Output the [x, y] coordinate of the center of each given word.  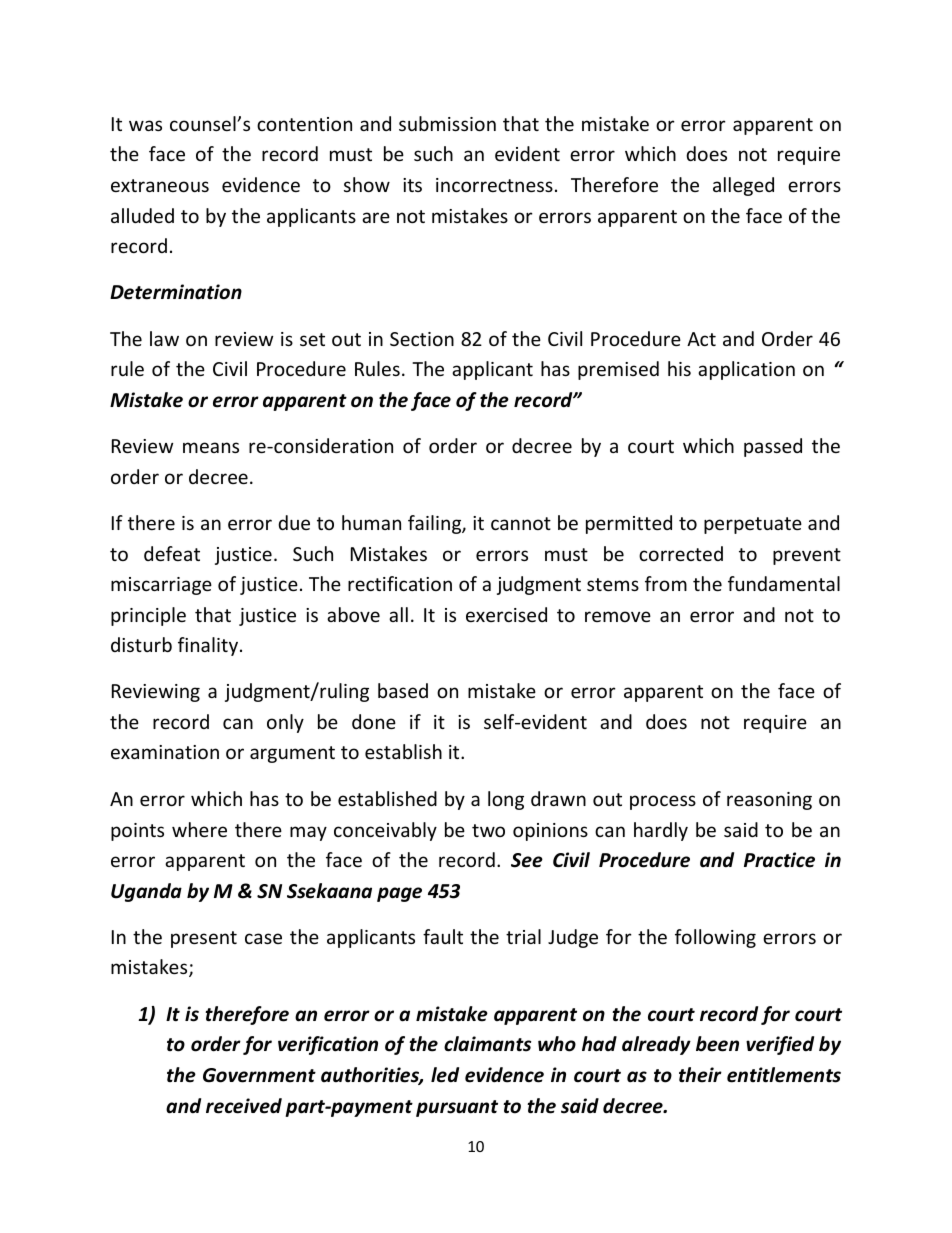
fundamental [784, 583]
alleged [743, 186]
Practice [779, 860]
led [445, 1075]
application [746, 370]
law [164, 338]
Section [422, 339]
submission [447, 123]
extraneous [160, 185]
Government [259, 1075]
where [199, 829]
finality [209, 646]
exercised [506, 614]
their [700, 1075]
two [488, 830]
